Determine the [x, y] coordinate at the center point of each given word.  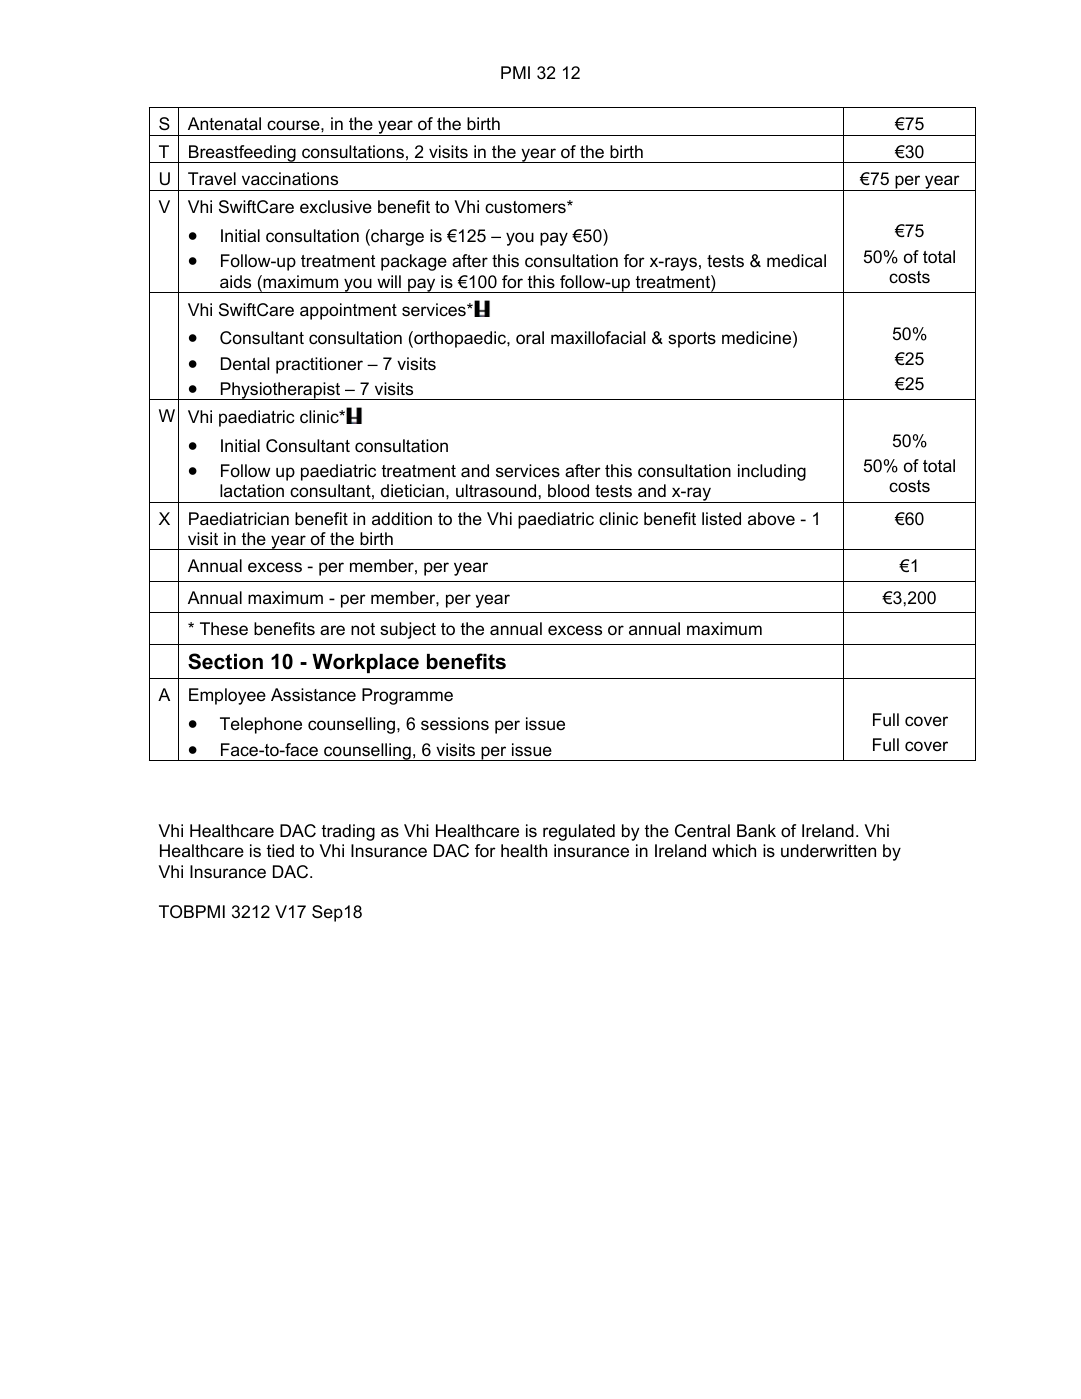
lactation [252, 490]
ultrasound [496, 490]
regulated [579, 832]
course [294, 125]
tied [280, 850]
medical [796, 260]
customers [526, 207]
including [772, 472]
